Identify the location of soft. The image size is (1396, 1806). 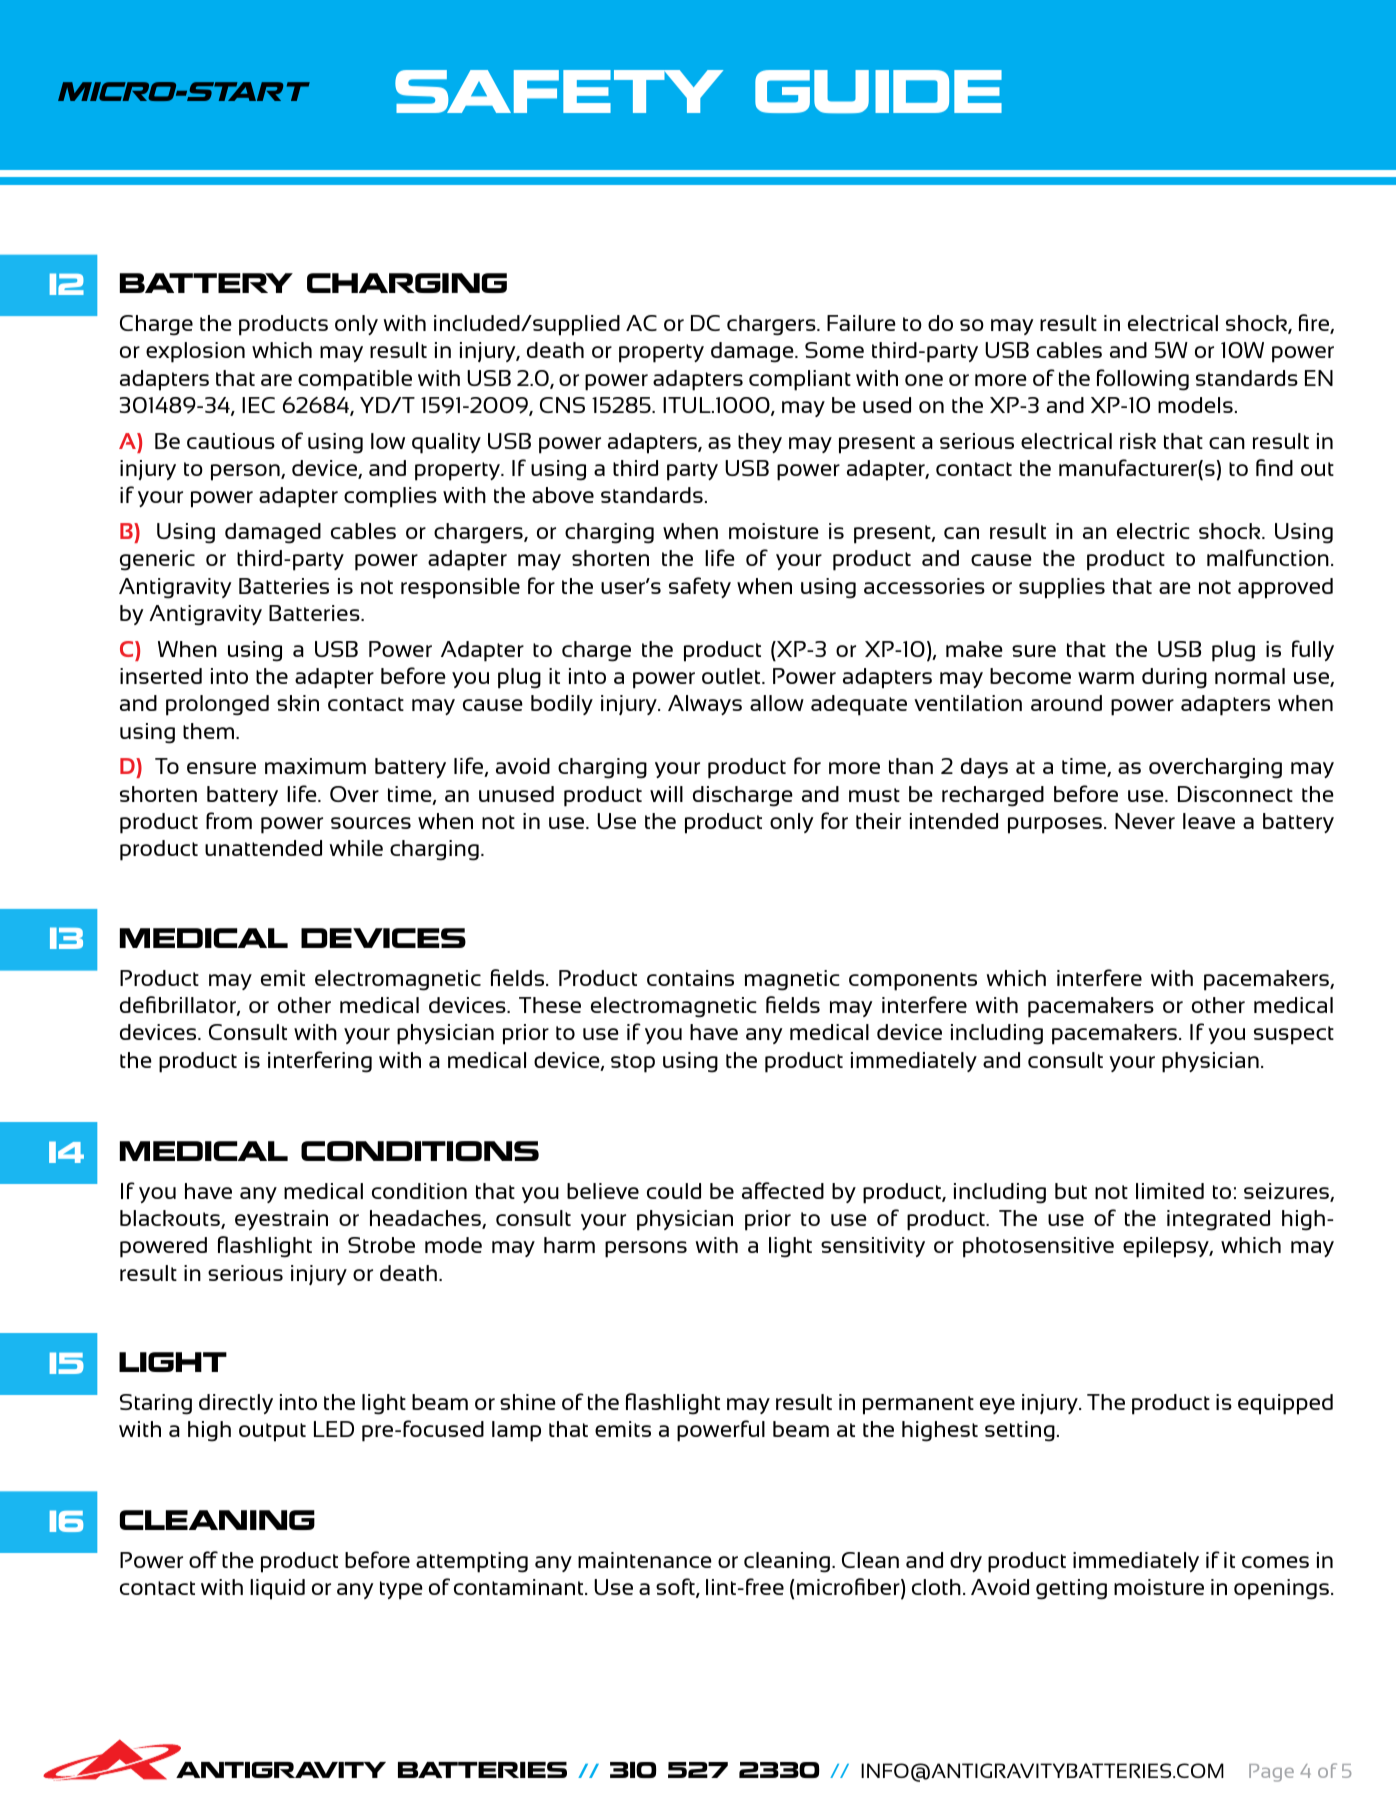
(676, 1588).
